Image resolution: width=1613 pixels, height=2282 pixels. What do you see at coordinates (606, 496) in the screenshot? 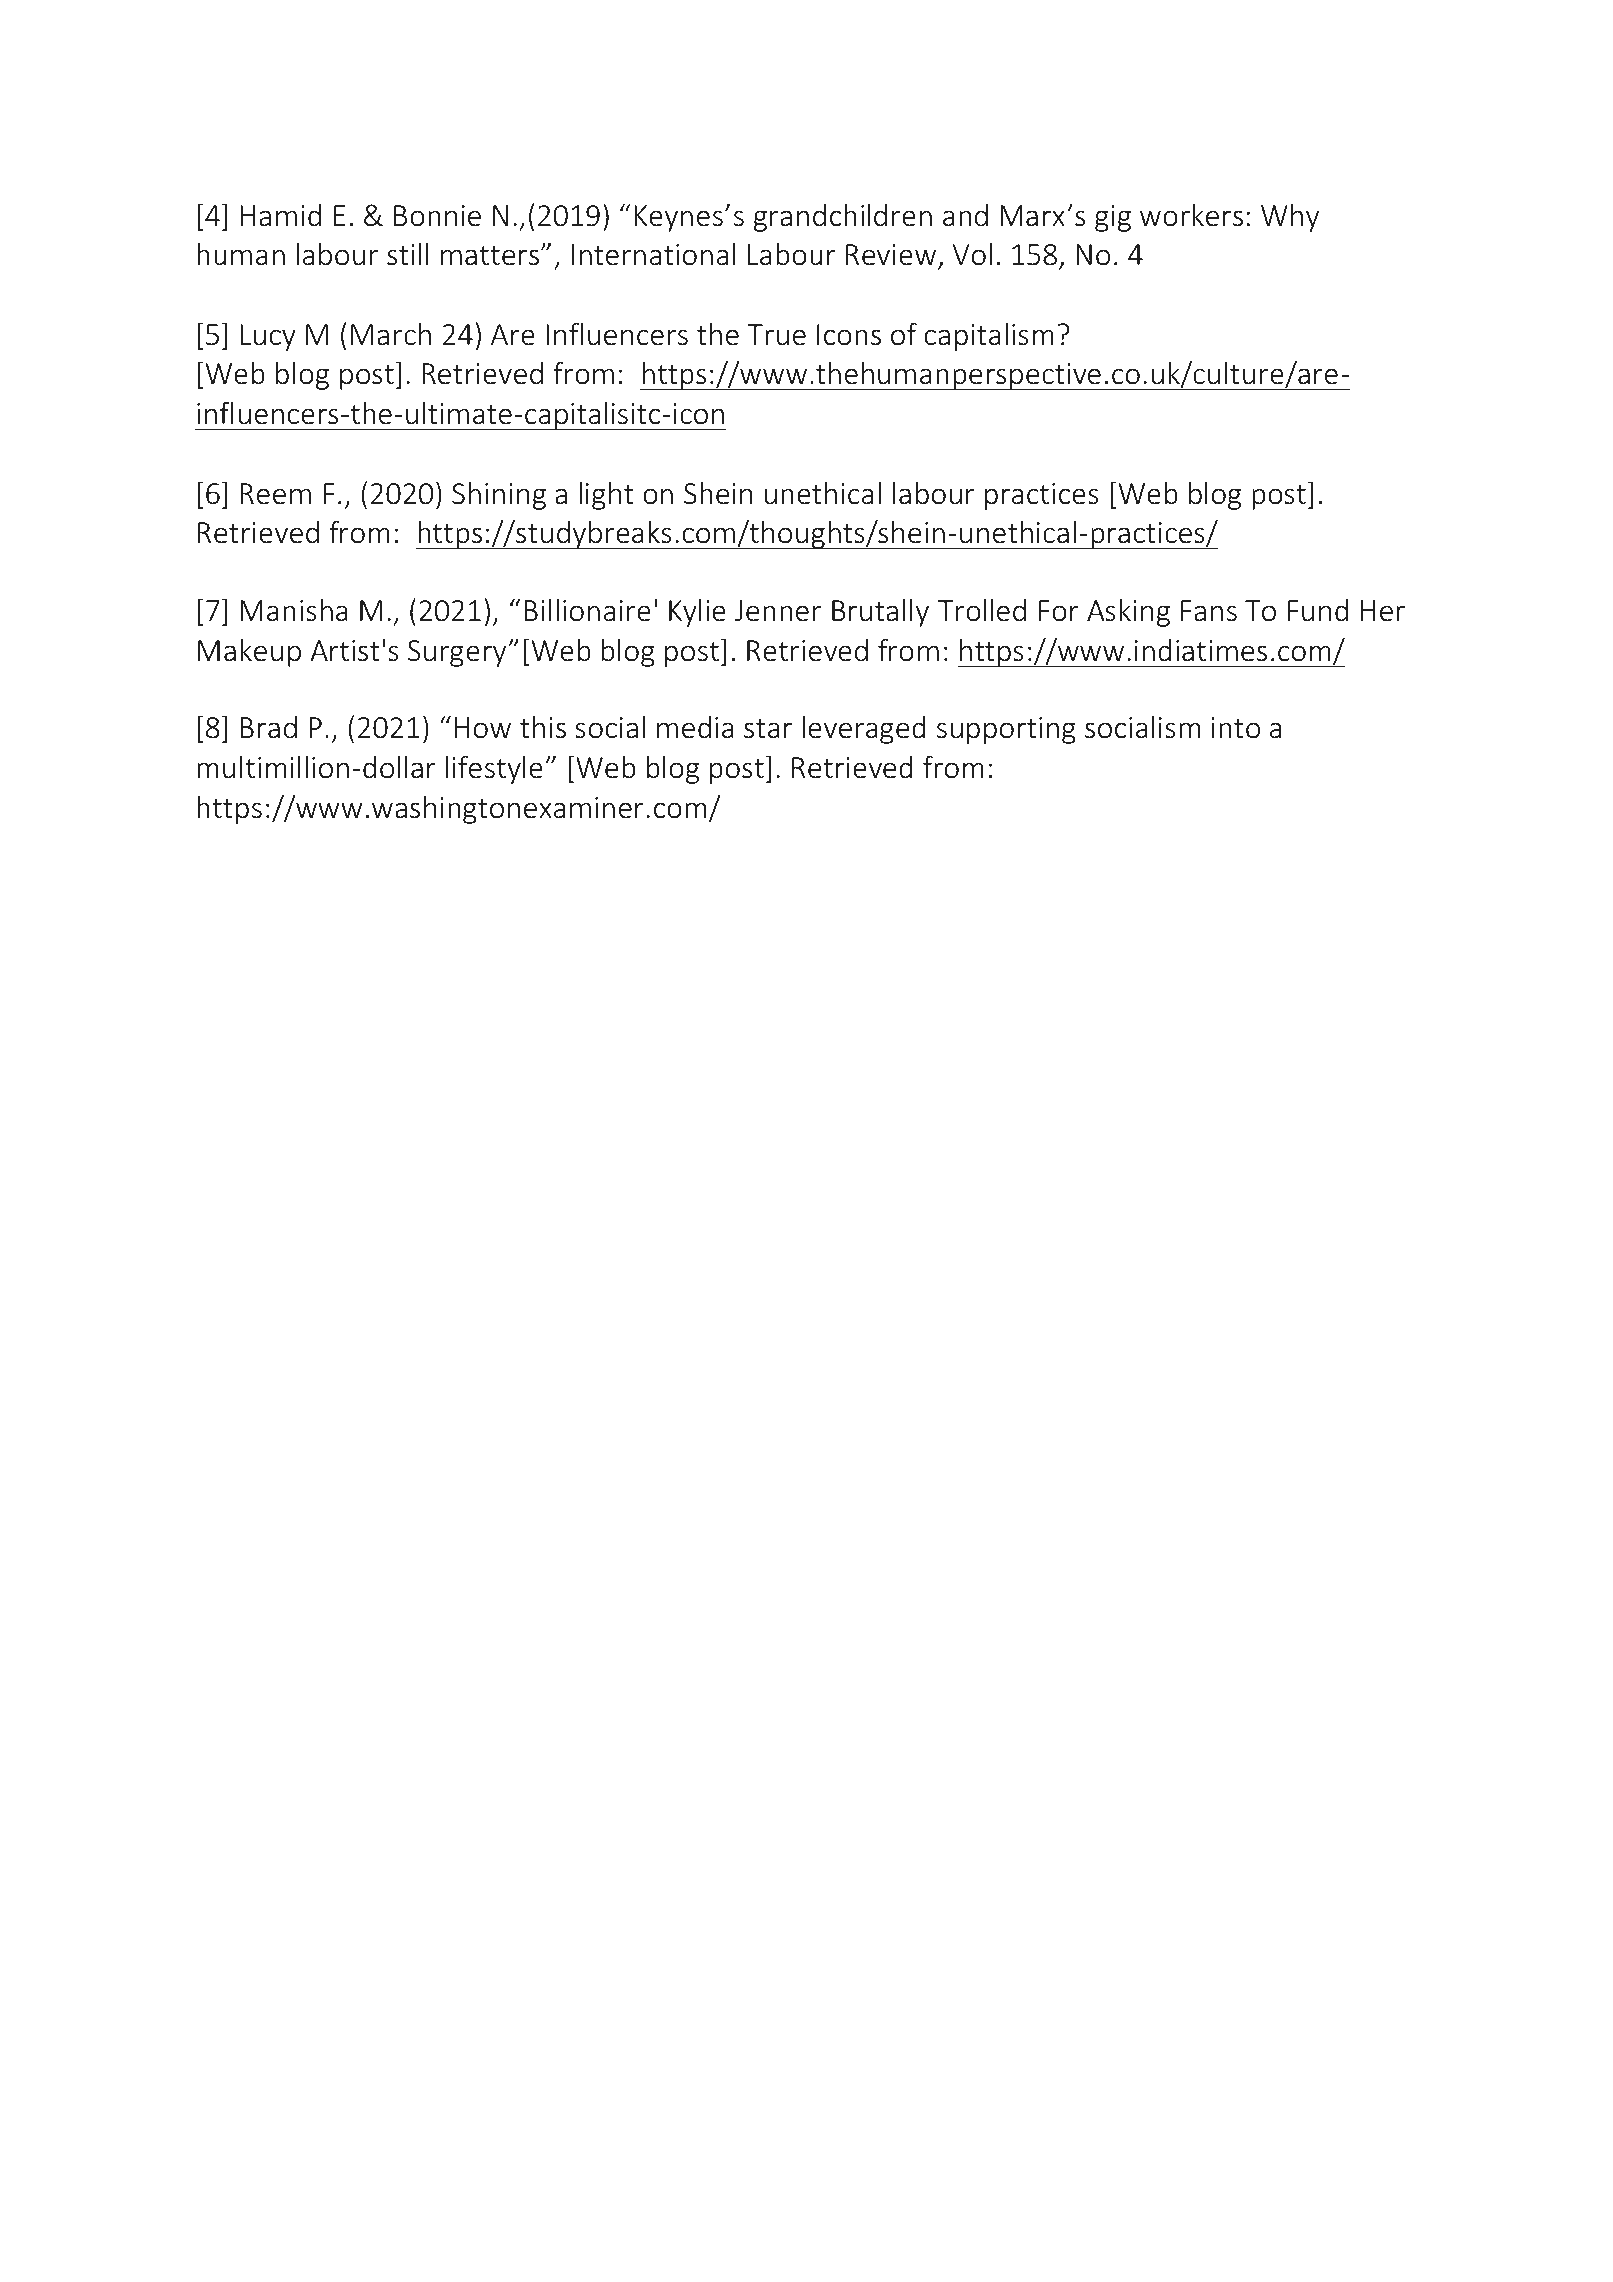
I see `light` at bounding box center [606, 496].
